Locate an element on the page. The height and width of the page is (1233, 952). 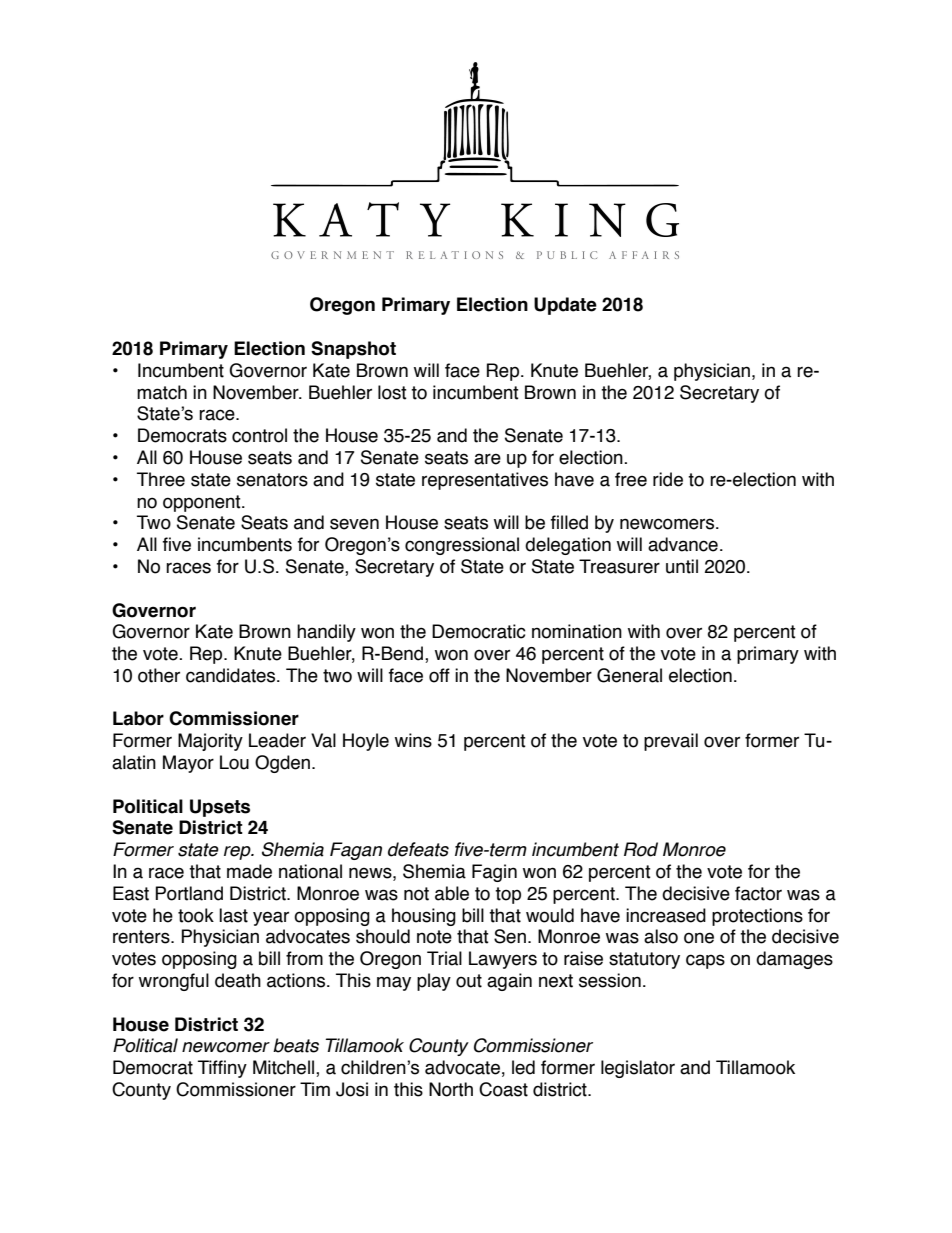
legislator is located at coordinates (638, 1069).
